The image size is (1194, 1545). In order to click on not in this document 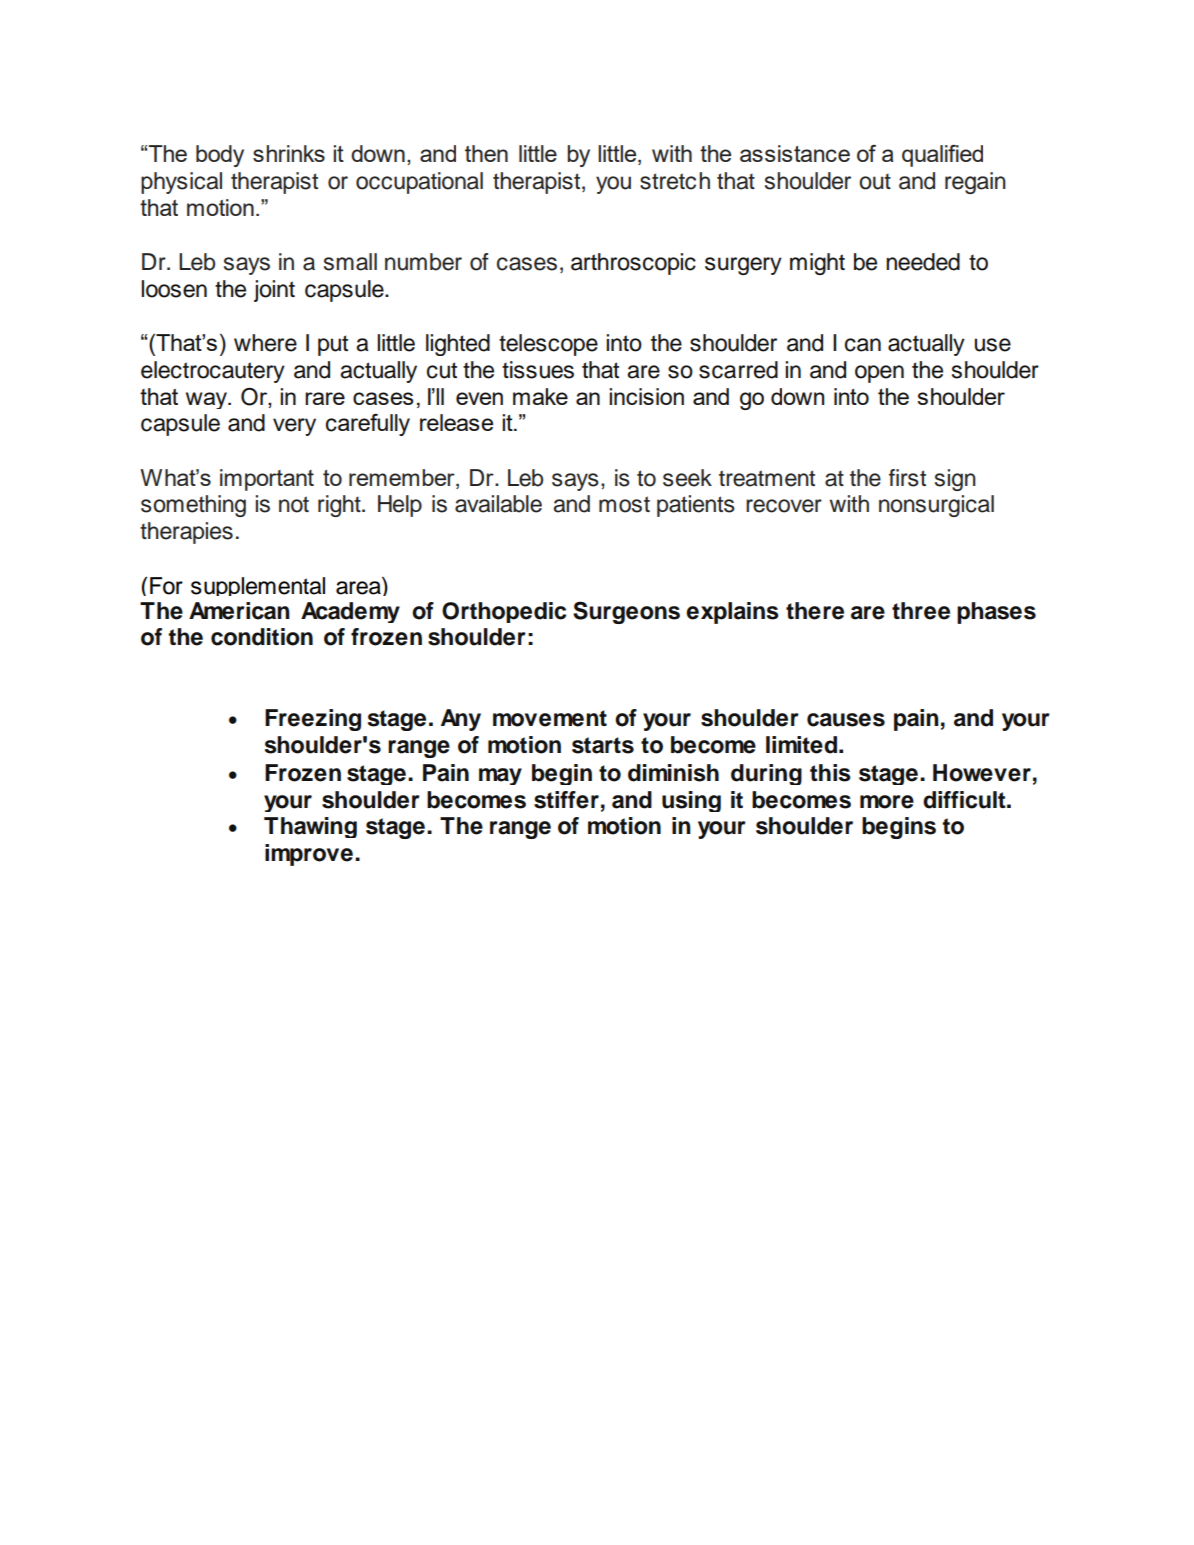, I will do `click(294, 504)`.
